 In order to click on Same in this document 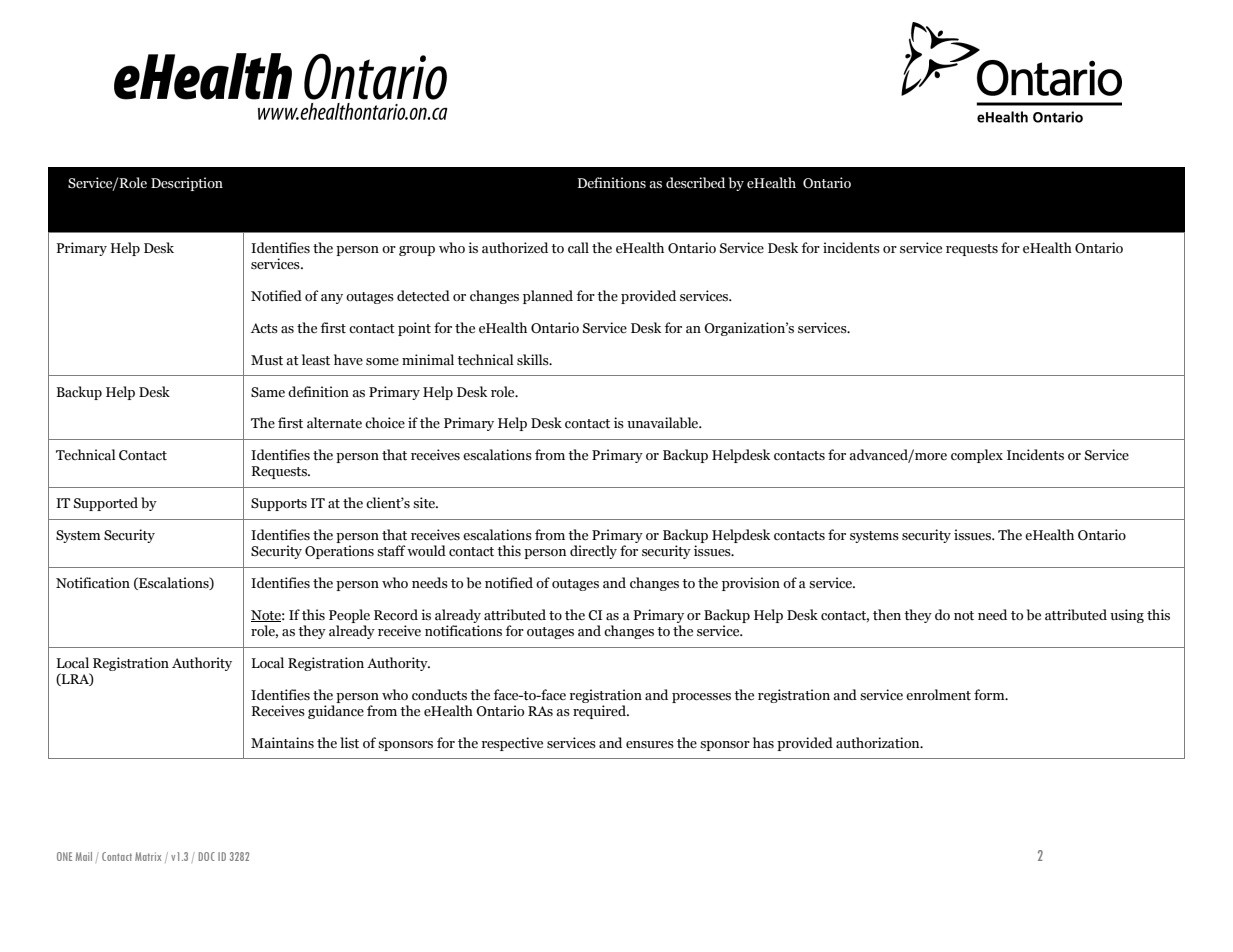, I will do `click(268, 392)`.
